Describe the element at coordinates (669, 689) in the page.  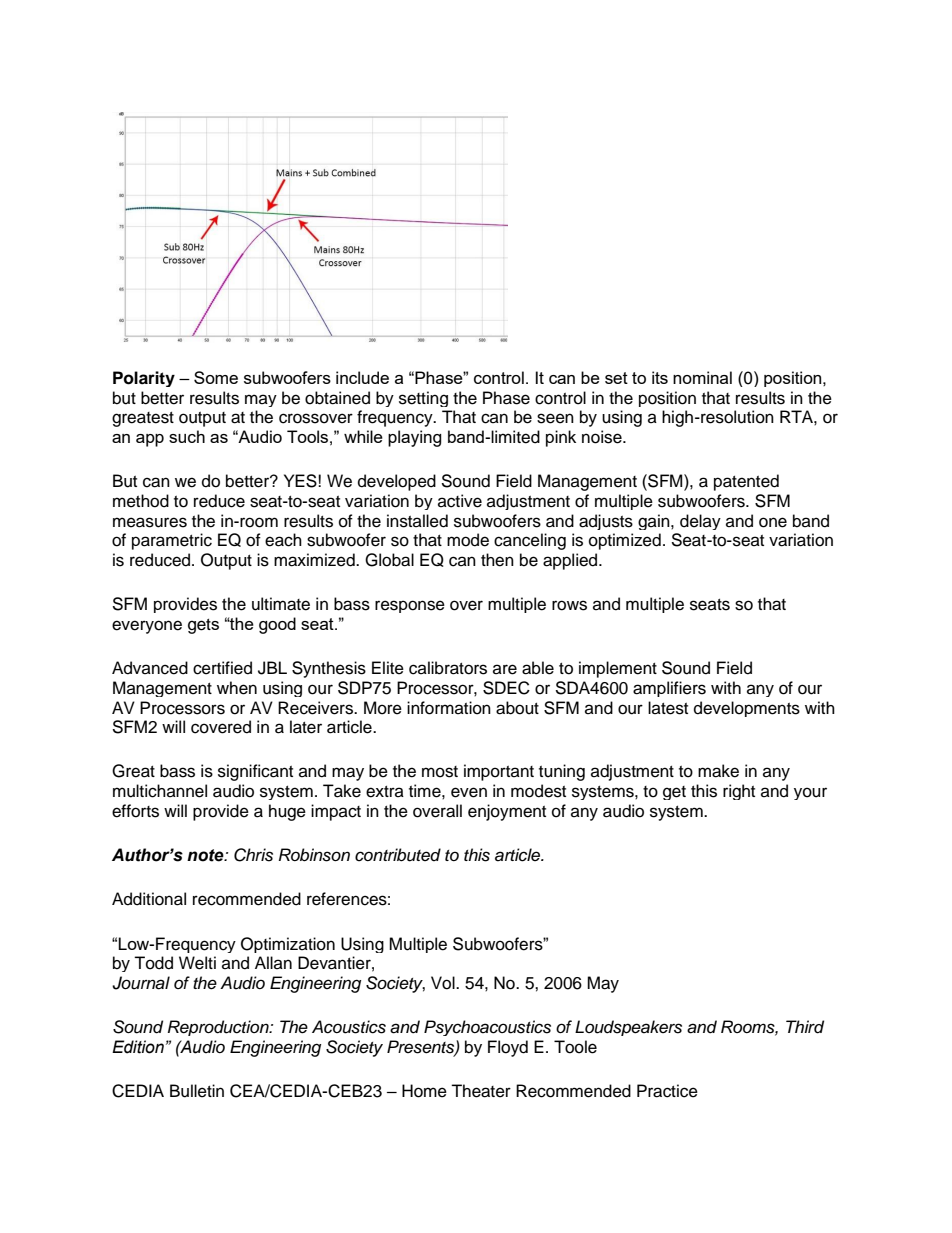
I see `amplifiers` at that location.
